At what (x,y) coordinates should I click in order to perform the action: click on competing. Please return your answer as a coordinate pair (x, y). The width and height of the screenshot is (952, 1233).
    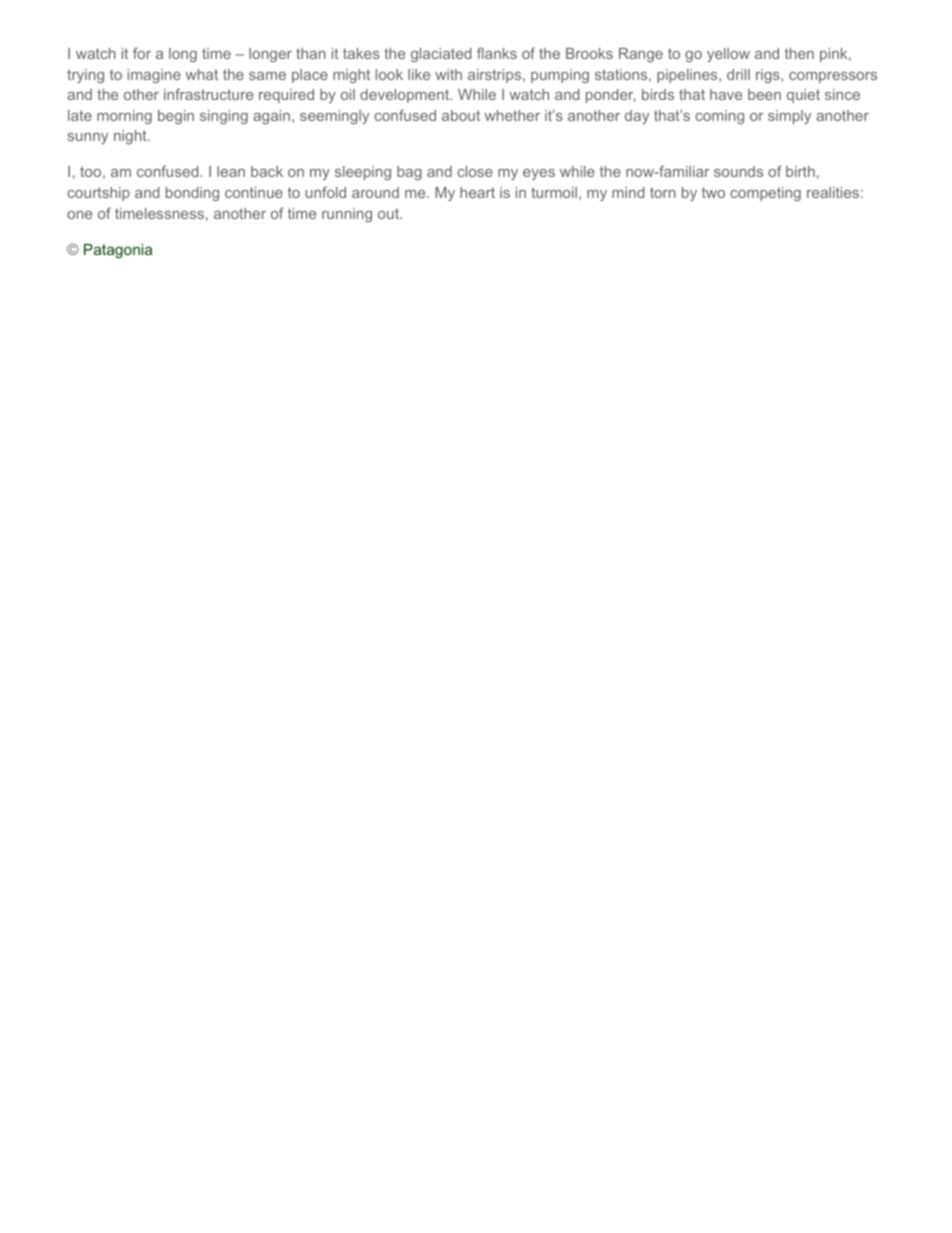
    Looking at the image, I should click on (765, 194).
